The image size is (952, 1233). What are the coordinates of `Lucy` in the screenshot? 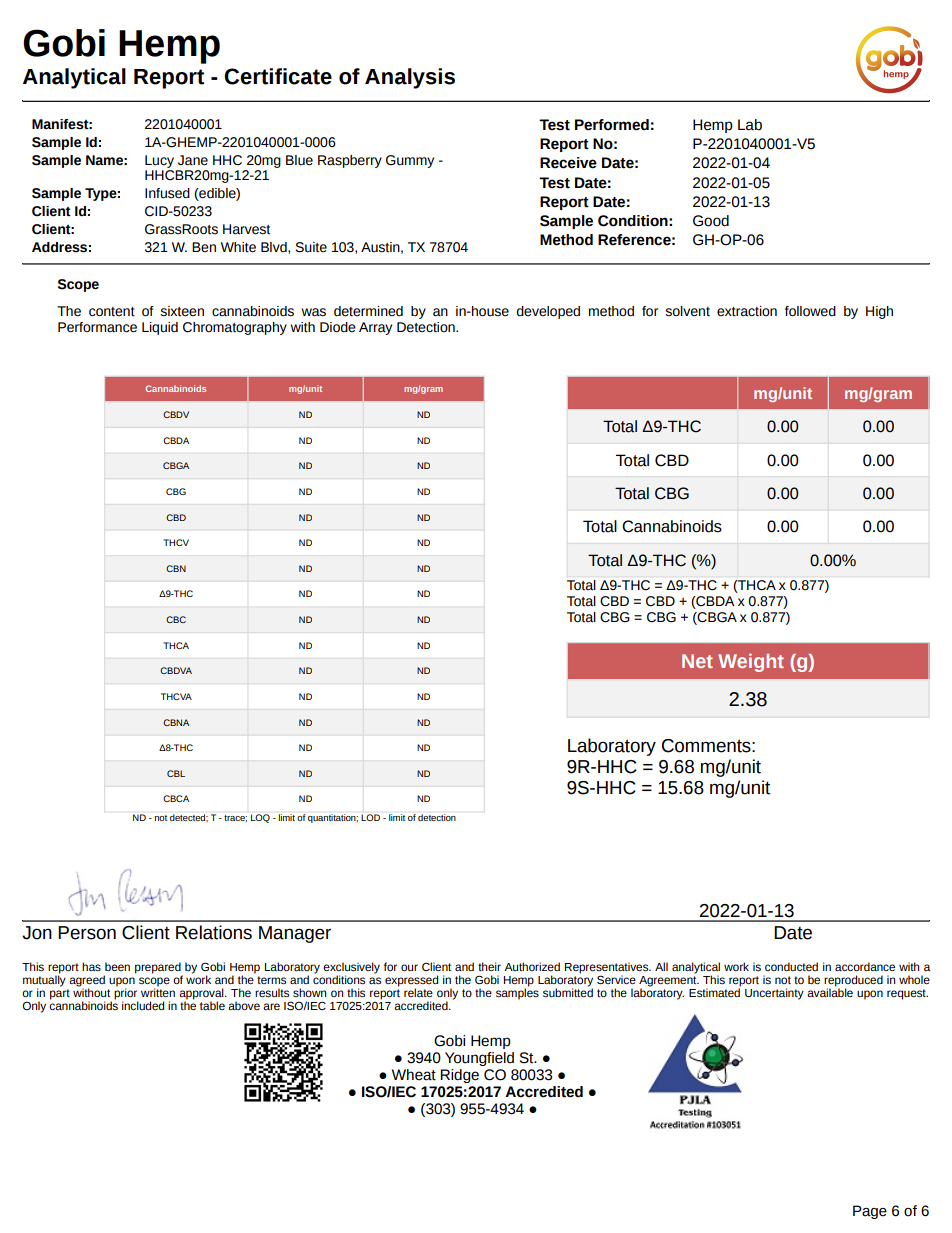 It's located at (159, 161).
